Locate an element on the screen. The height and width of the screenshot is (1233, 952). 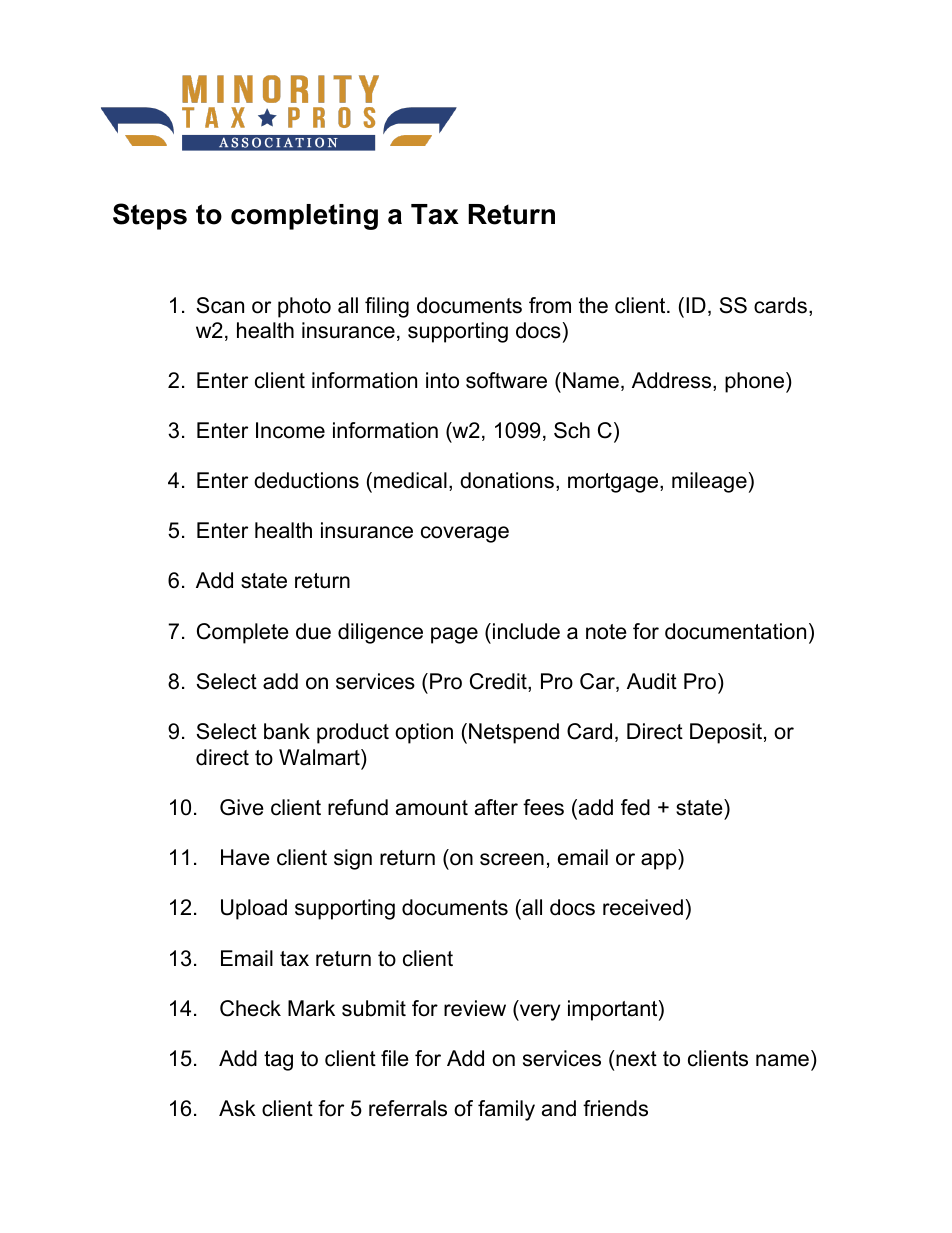
Give is located at coordinates (242, 807).
